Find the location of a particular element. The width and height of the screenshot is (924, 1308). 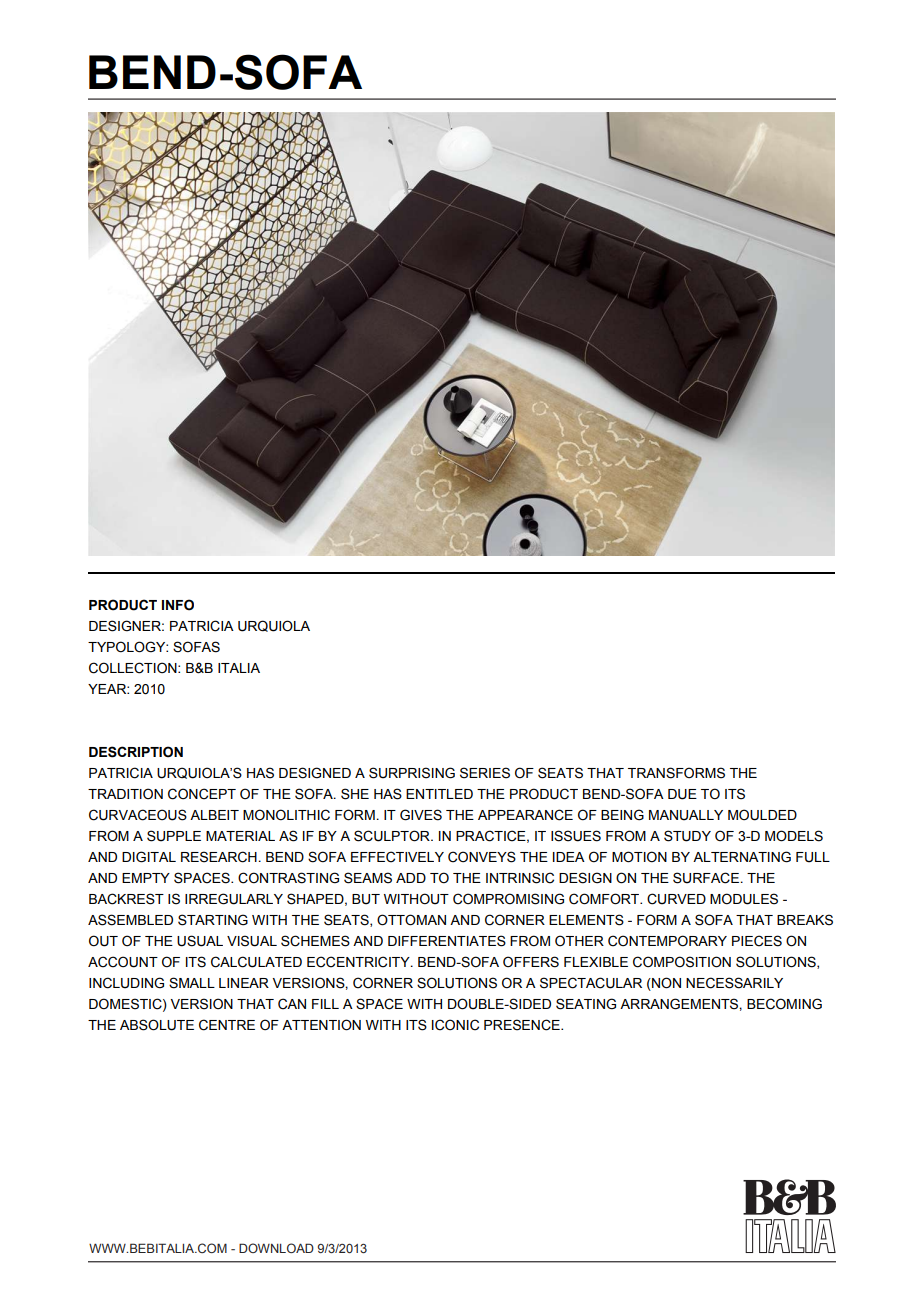

PRESENCE is located at coordinates (523, 1025).
